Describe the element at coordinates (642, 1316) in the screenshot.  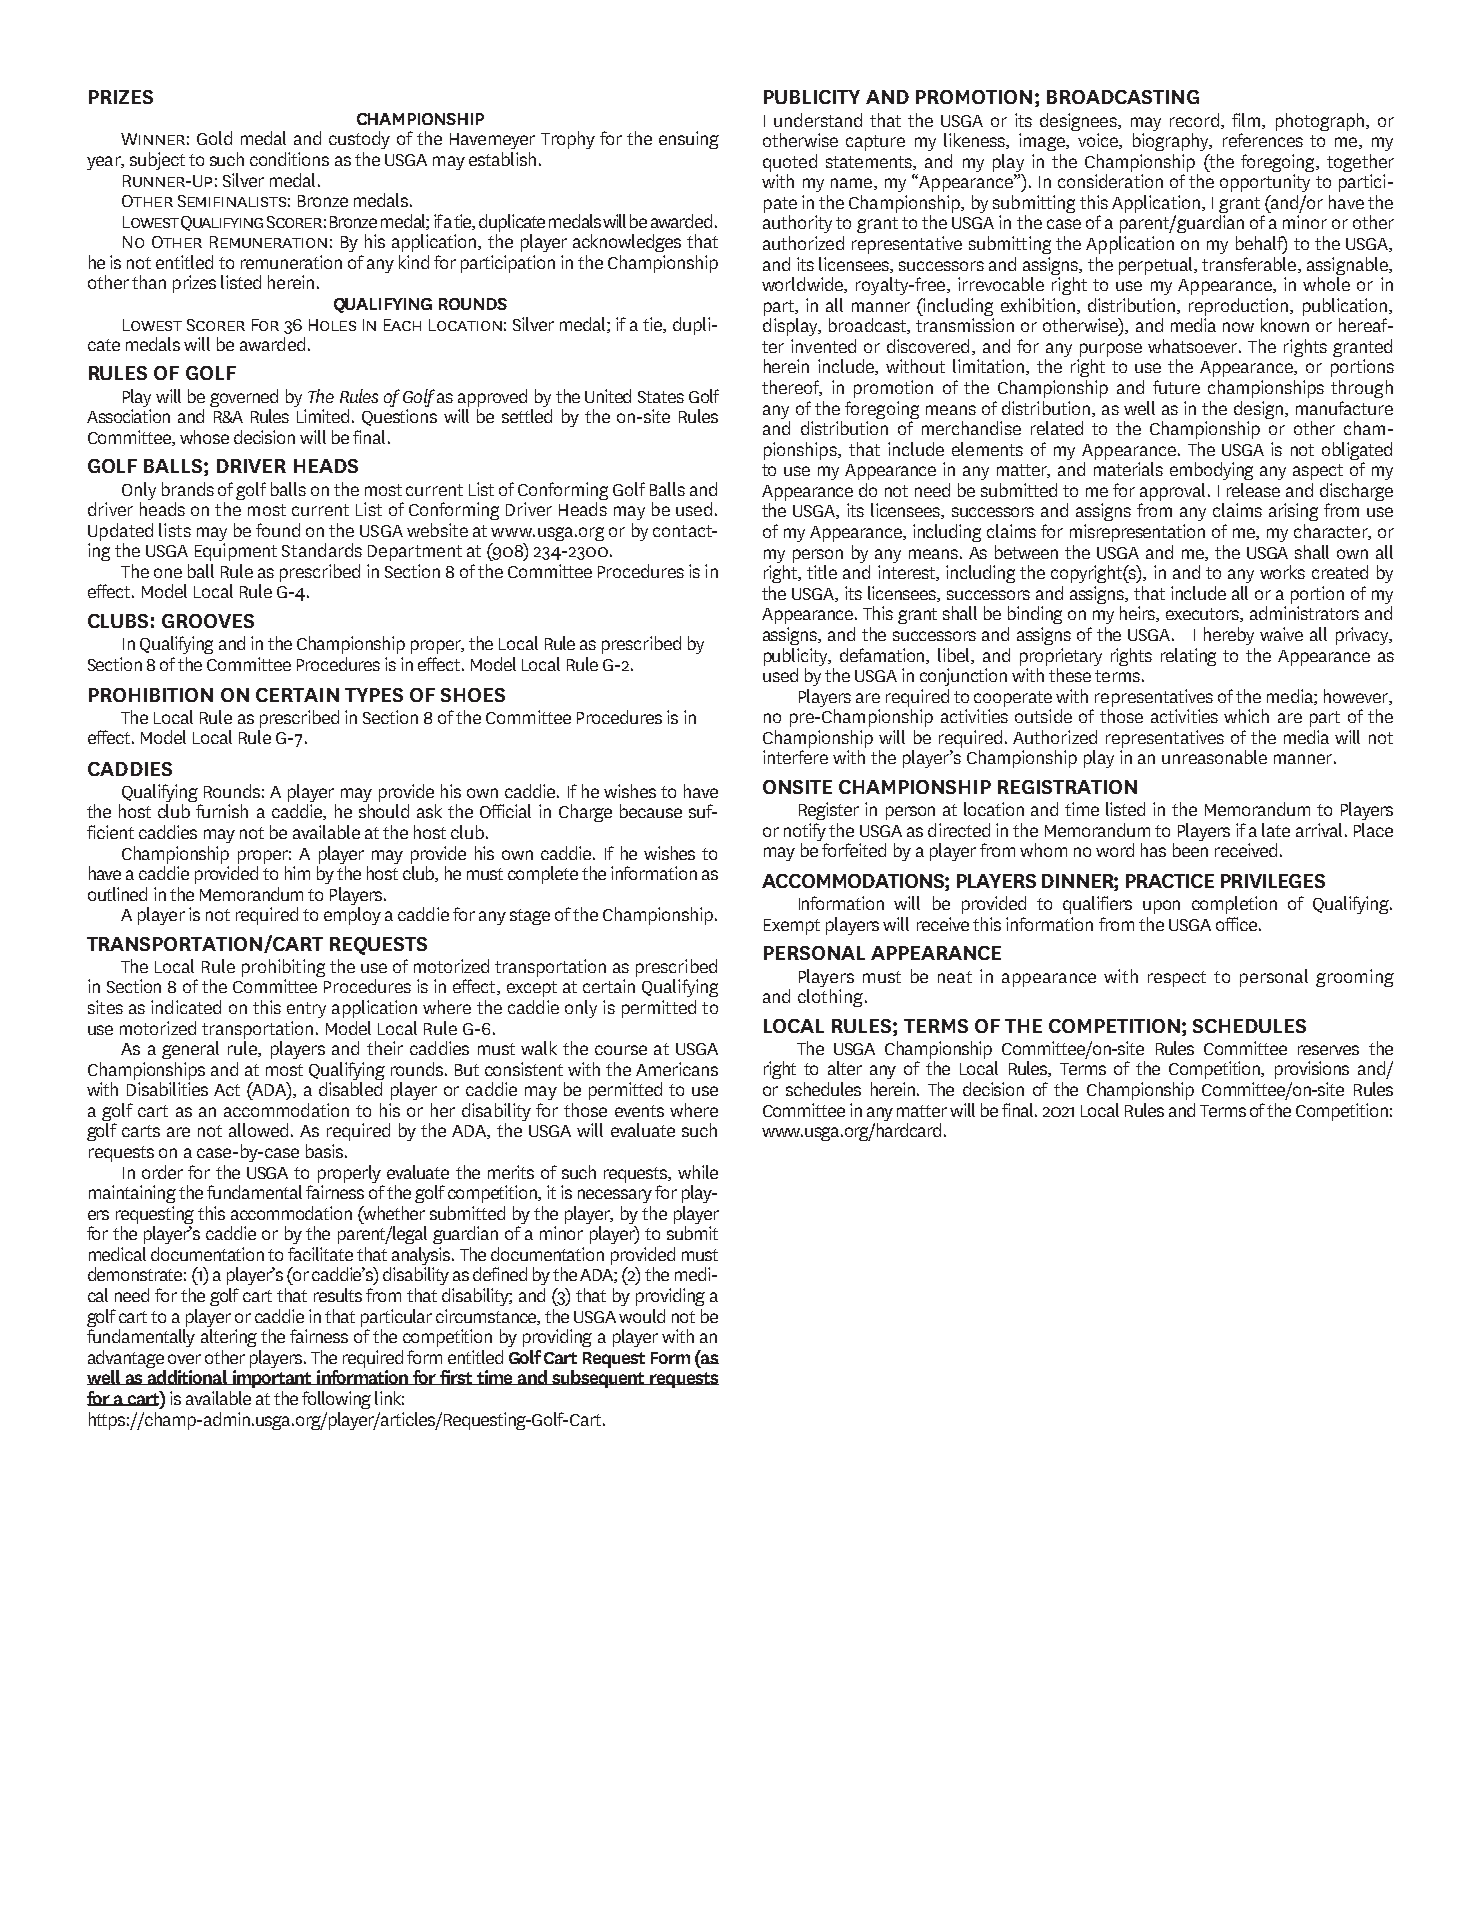
I see `would` at that location.
